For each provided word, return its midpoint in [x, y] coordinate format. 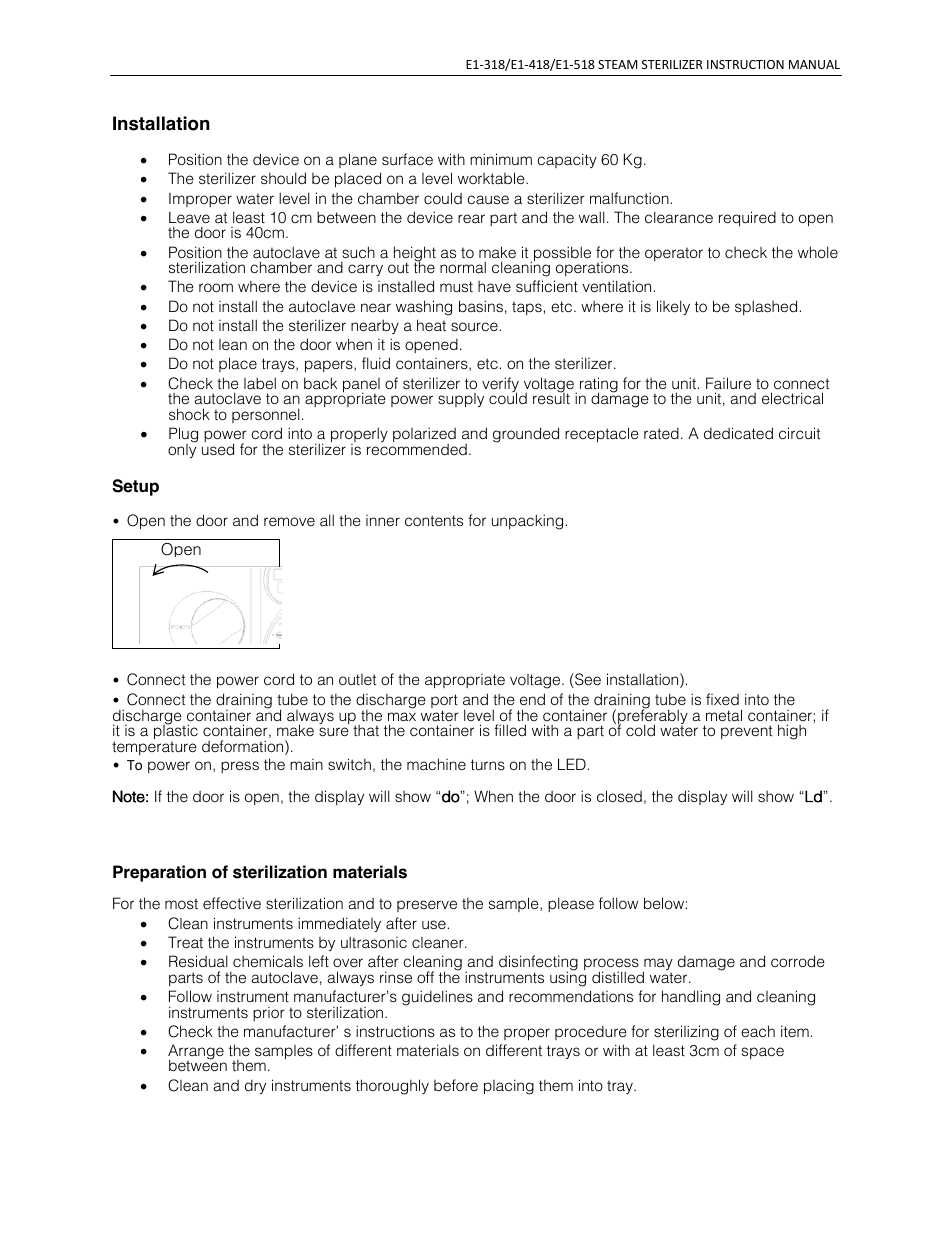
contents [434, 520]
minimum [501, 159]
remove [289, 521]
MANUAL [814, 64]
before [456, 1085]
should [283, 178]
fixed [722, 699]
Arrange [196, 1053]
